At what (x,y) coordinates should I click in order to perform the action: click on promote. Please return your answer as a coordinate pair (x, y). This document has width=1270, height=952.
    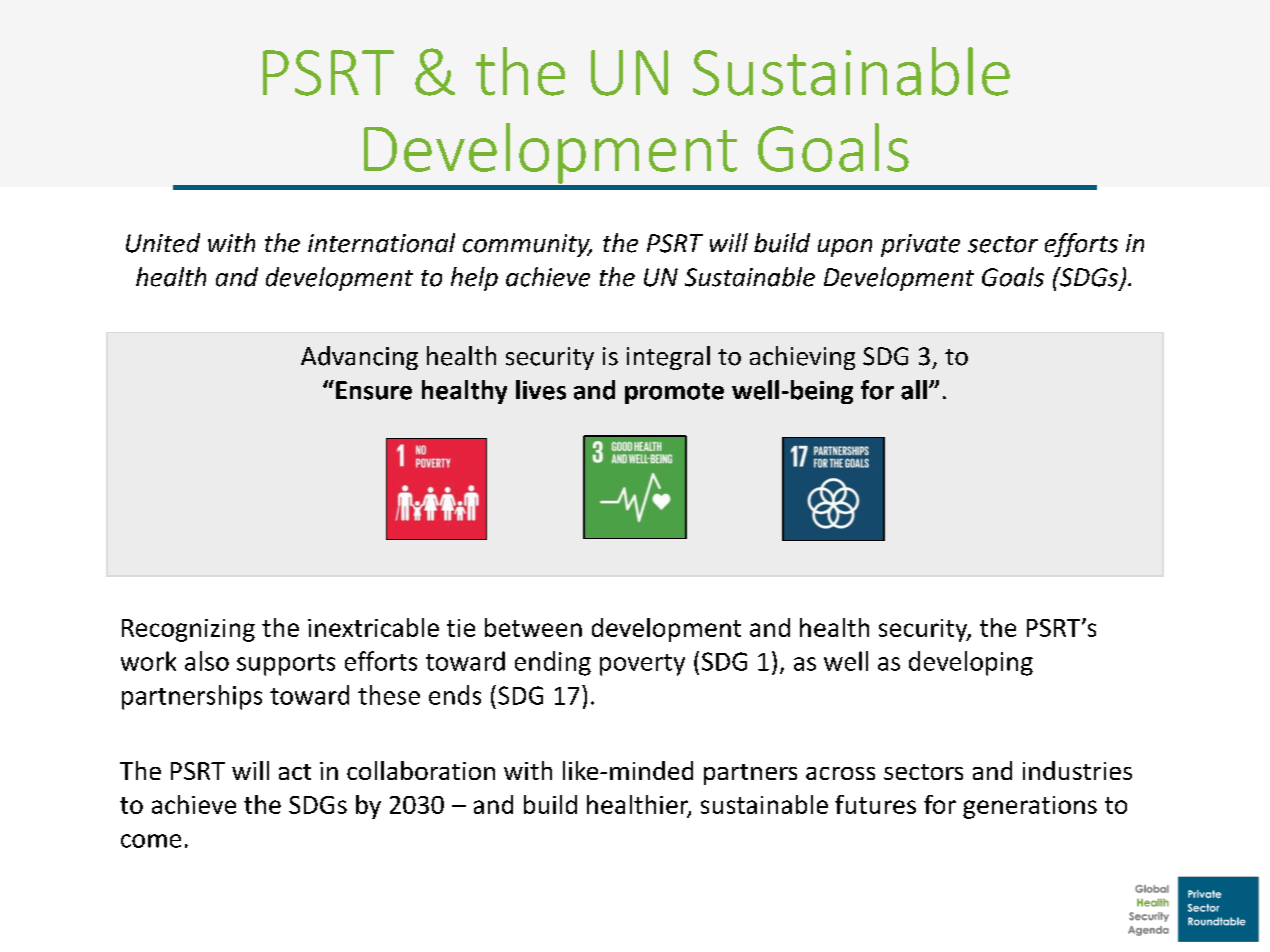
    Looking at the image, I should click on (674, 393).
